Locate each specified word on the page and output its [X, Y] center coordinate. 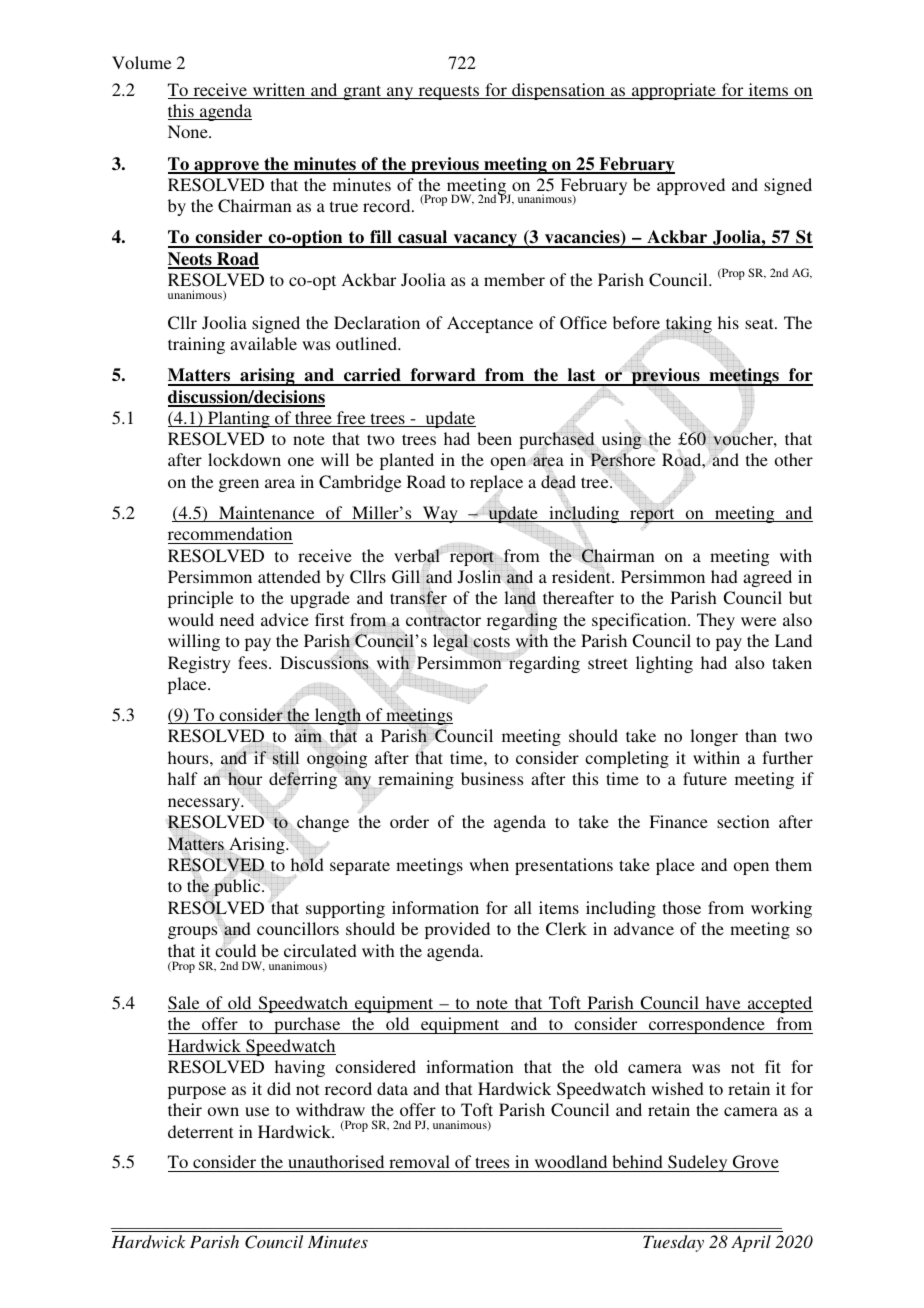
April [751, 1243]
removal [419, 1163]
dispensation [558, 91]
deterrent [200, 1131]
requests [449, 92]
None [189, 131]
